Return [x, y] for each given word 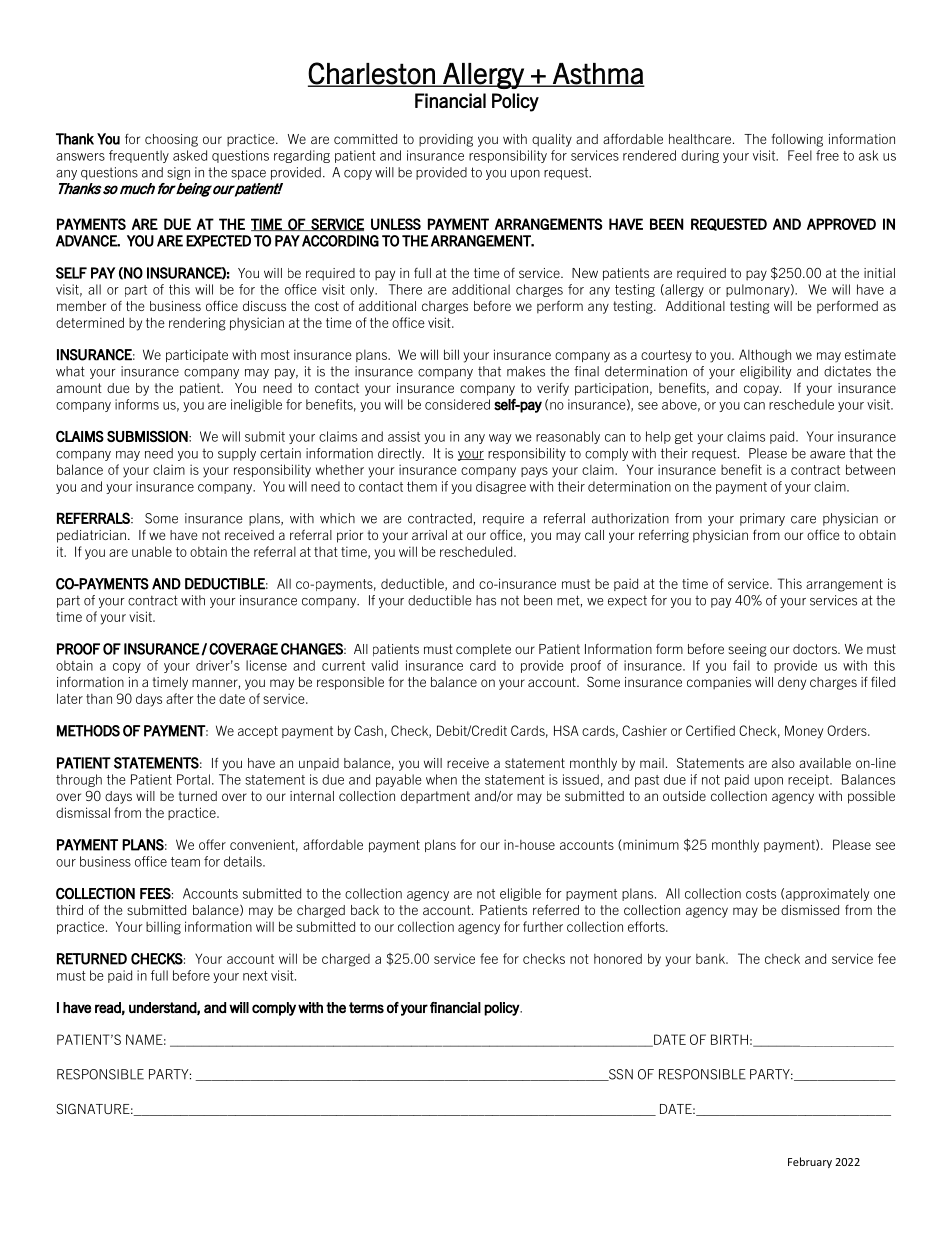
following [797, 140]
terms [366, 1008]
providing [446, 140]
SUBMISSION [148, 436]
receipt [809, 780]
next [255, 976]
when [441, 779]
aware [827, 455]
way [500, 439]
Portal [193, 779]
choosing [171, 140]
